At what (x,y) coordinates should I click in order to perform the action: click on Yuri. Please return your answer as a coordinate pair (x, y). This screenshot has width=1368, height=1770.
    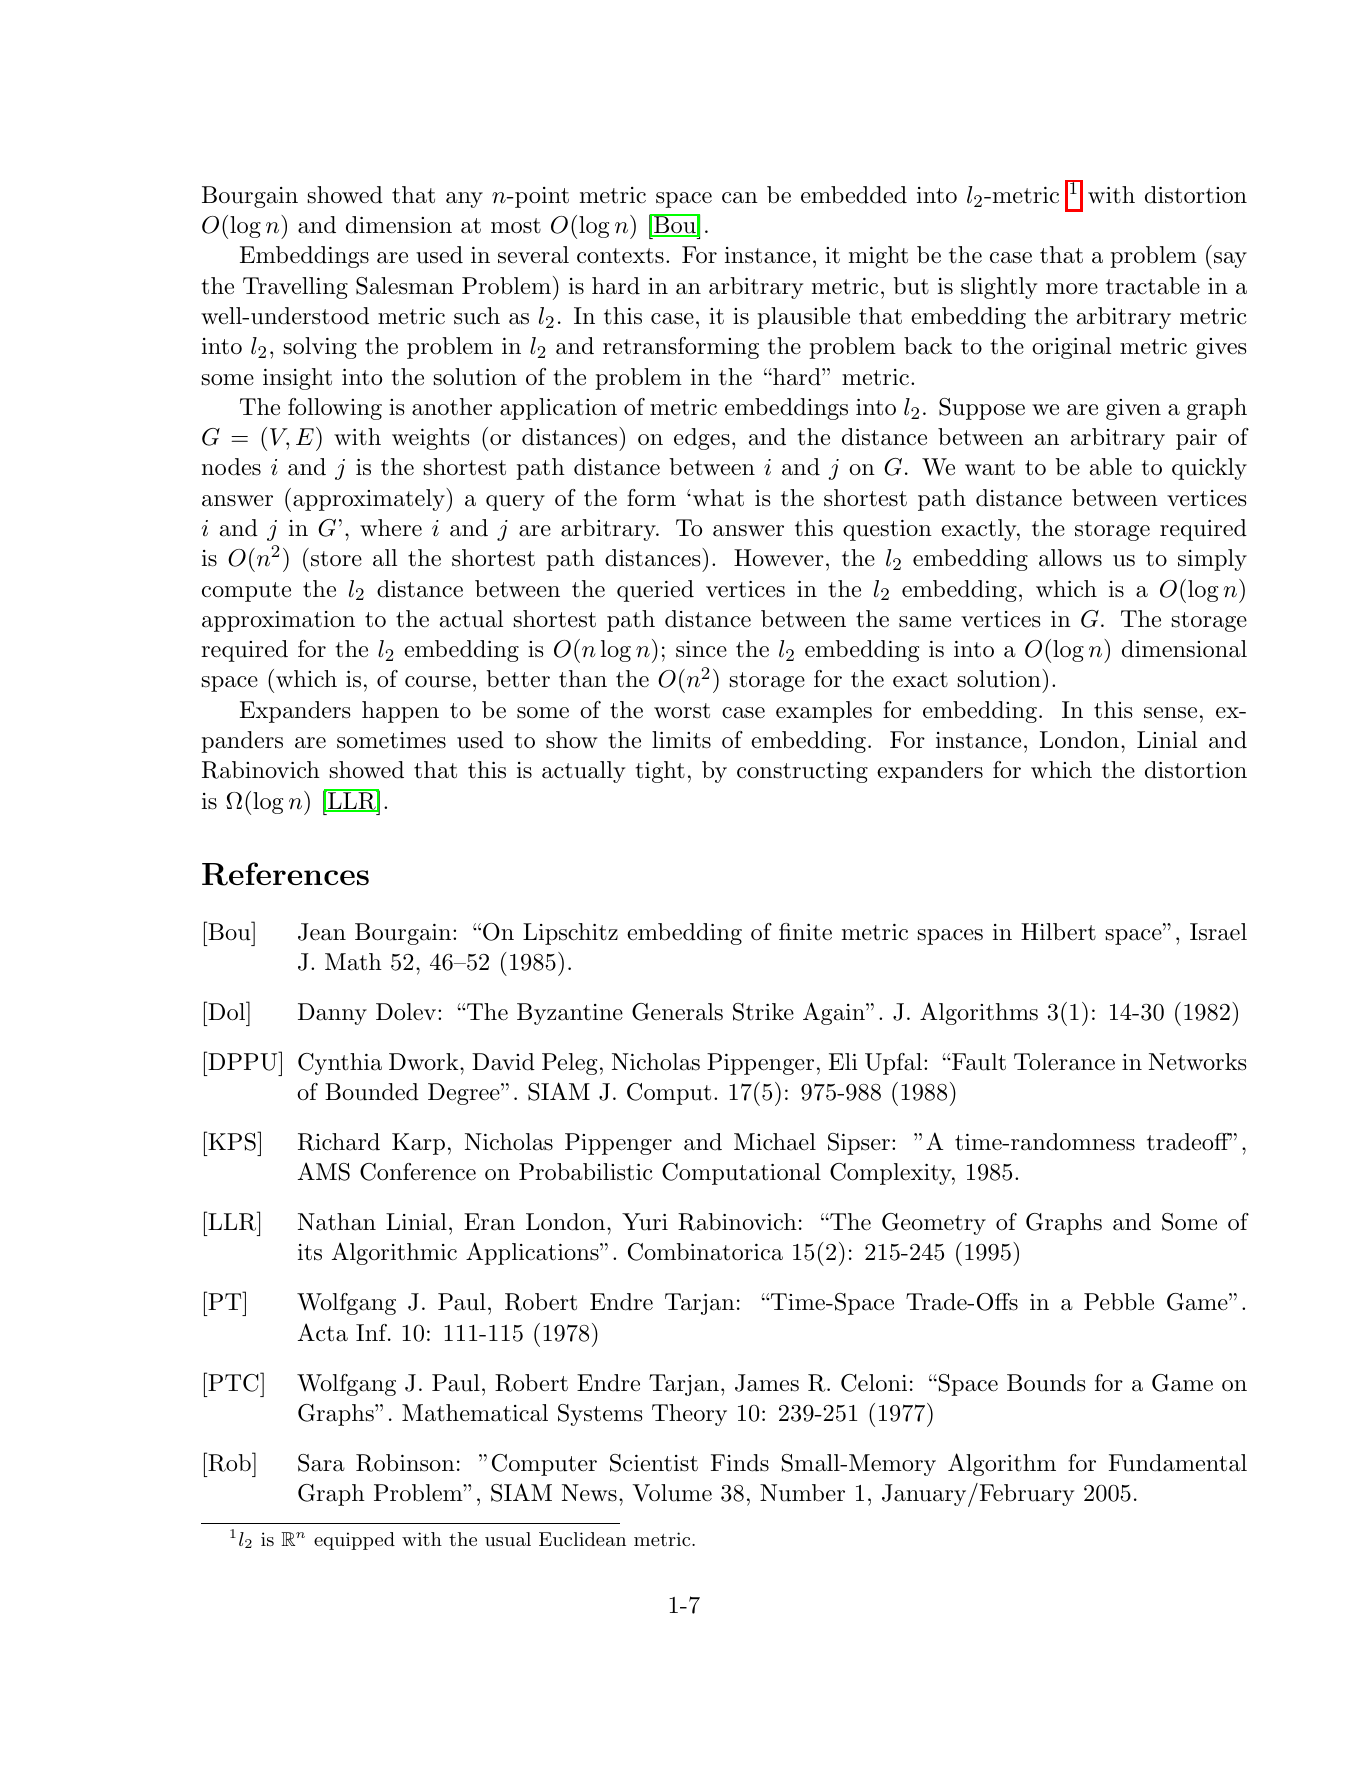
    Looking at the image, I should click on (645, 1222).
